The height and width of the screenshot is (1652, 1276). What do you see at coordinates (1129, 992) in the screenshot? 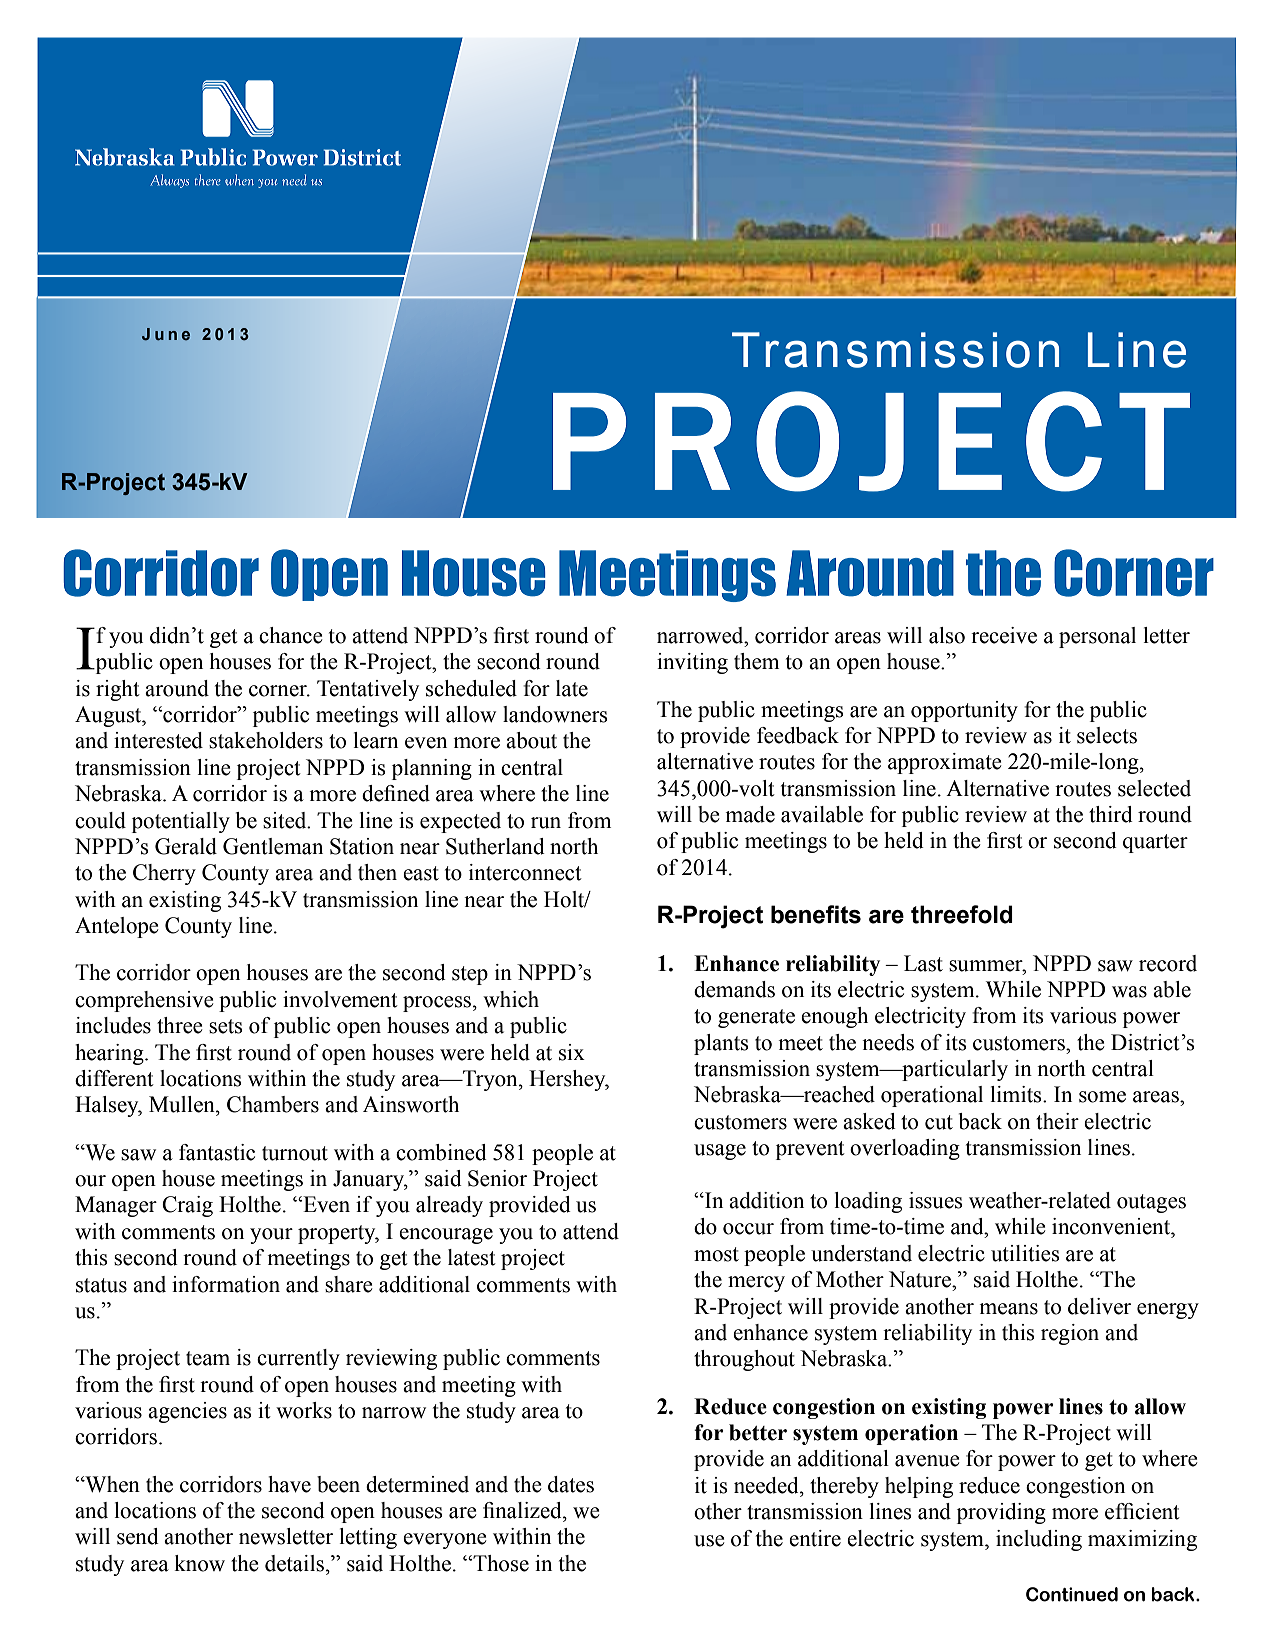
I see `was` at bounding box center [1129, 992].
